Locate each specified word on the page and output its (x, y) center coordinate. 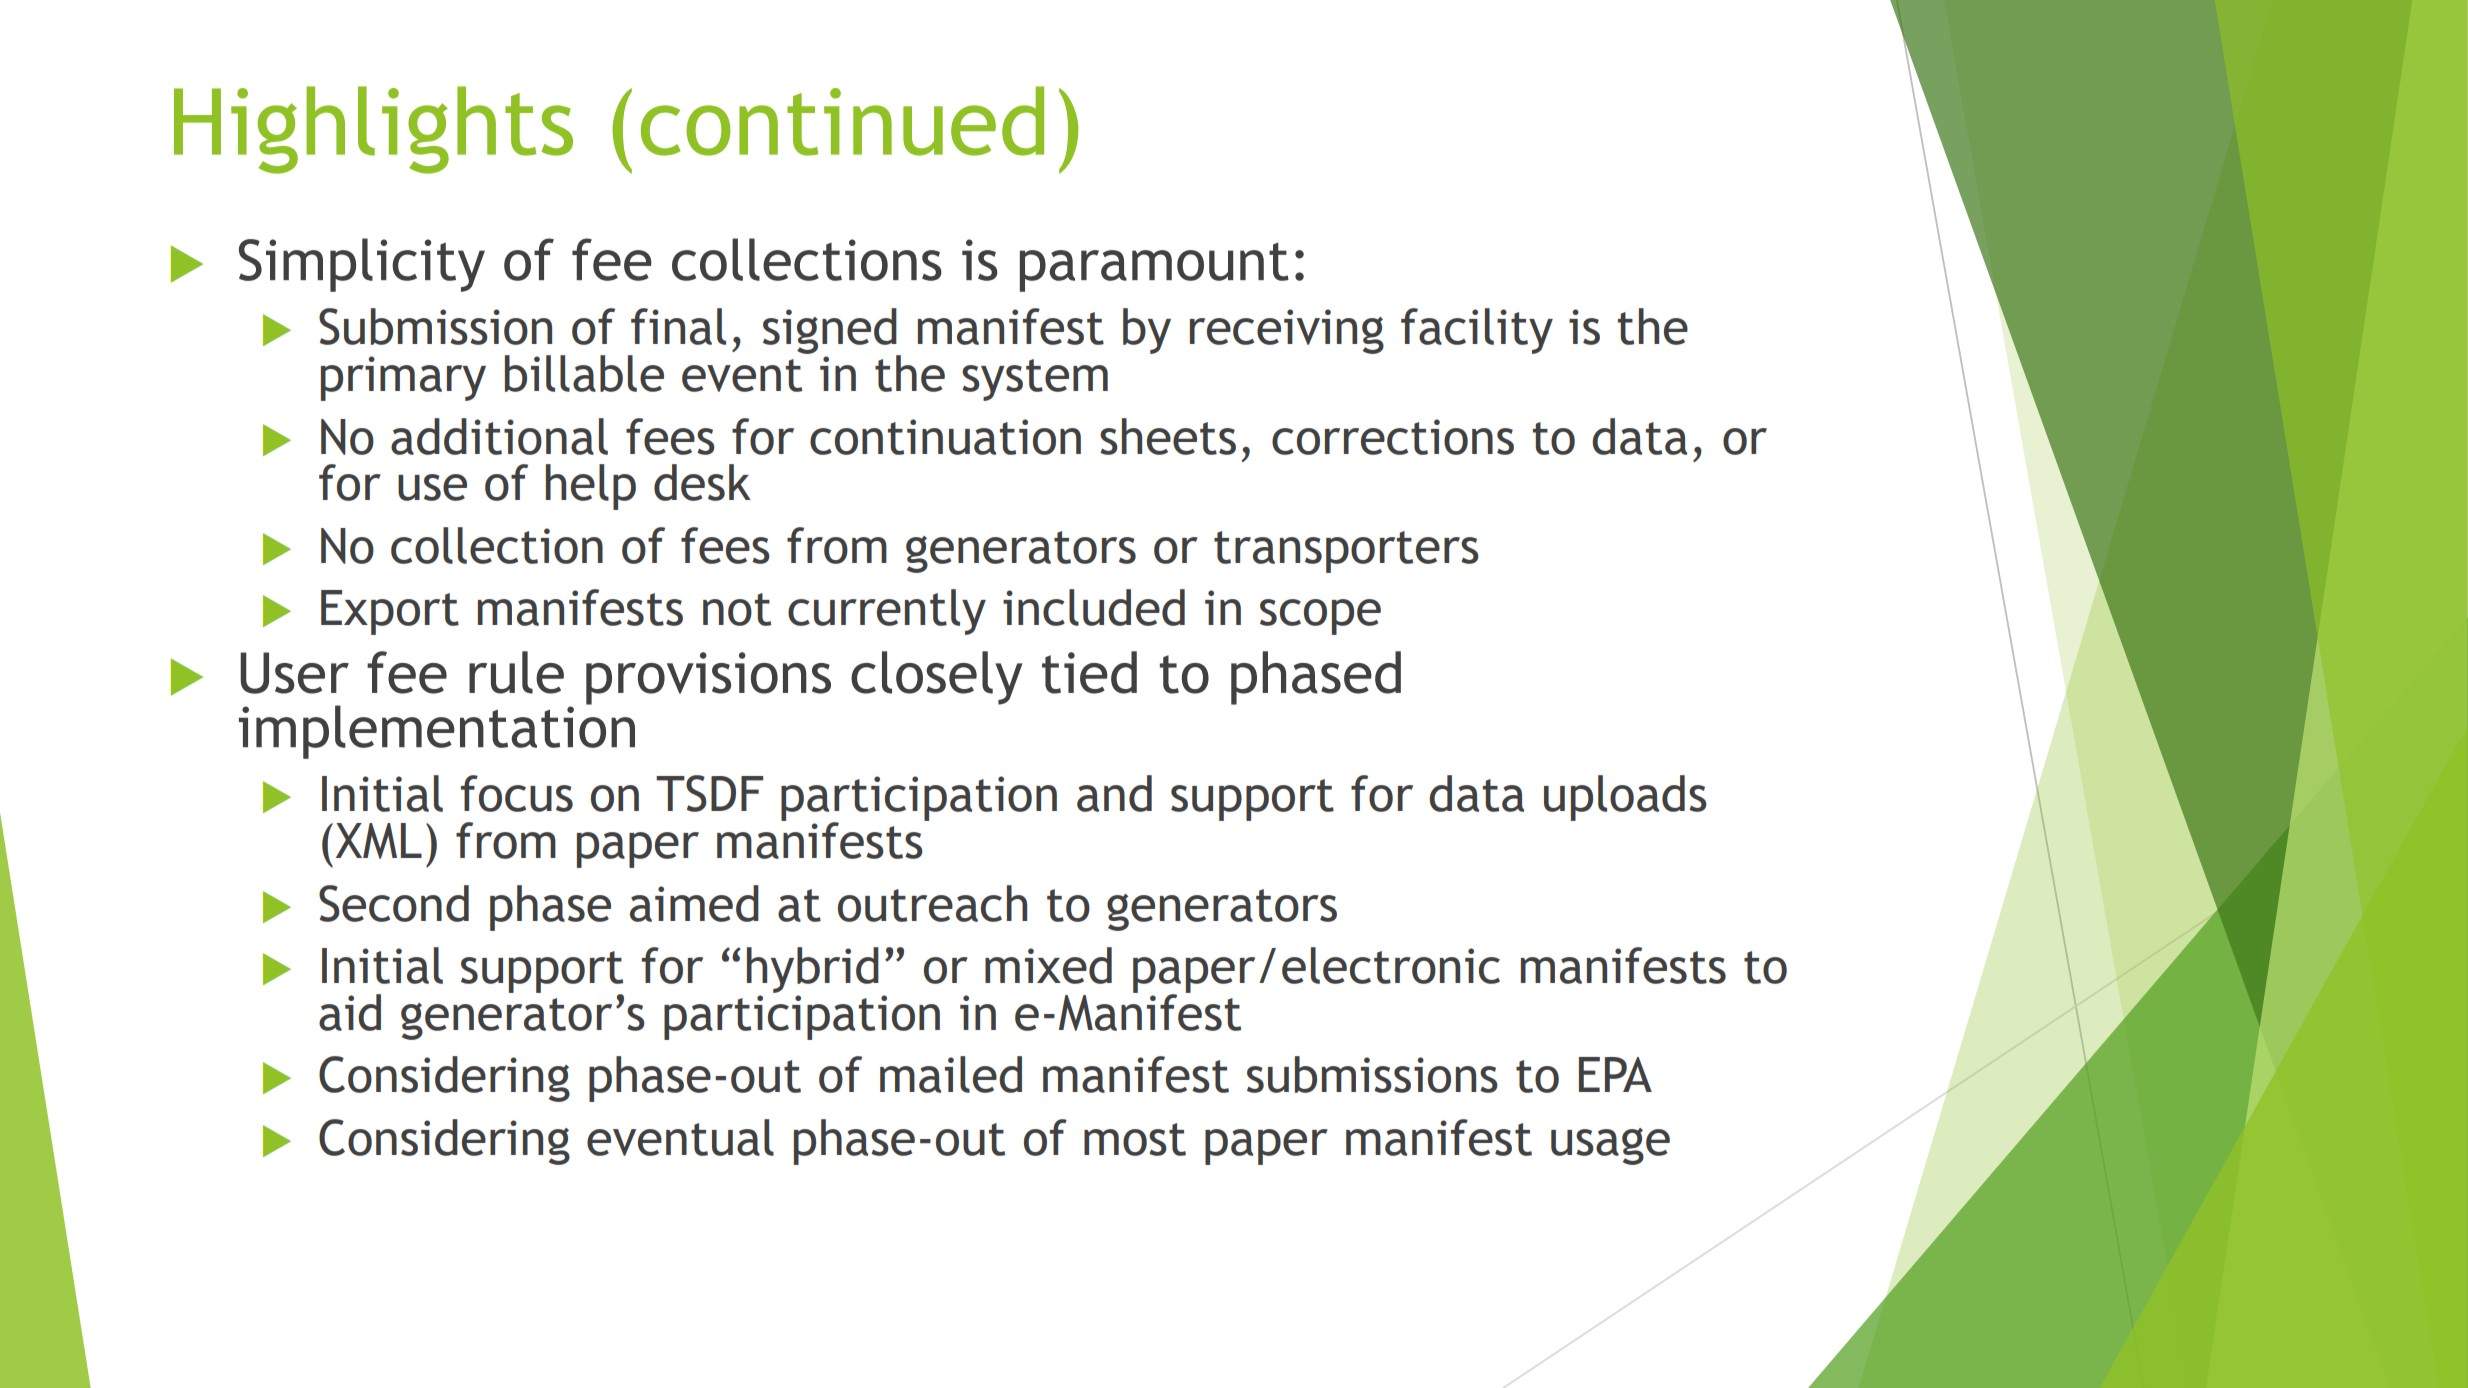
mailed (951, 1074)
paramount (1154, 267)
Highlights (373, 130)
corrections (1393, 437)
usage (1610, 1146)
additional (499, 436)
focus (517, 793)
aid (350, 1012)
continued (842, 121)
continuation (945, 437)
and (1114, 793)
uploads (1625, 798)
